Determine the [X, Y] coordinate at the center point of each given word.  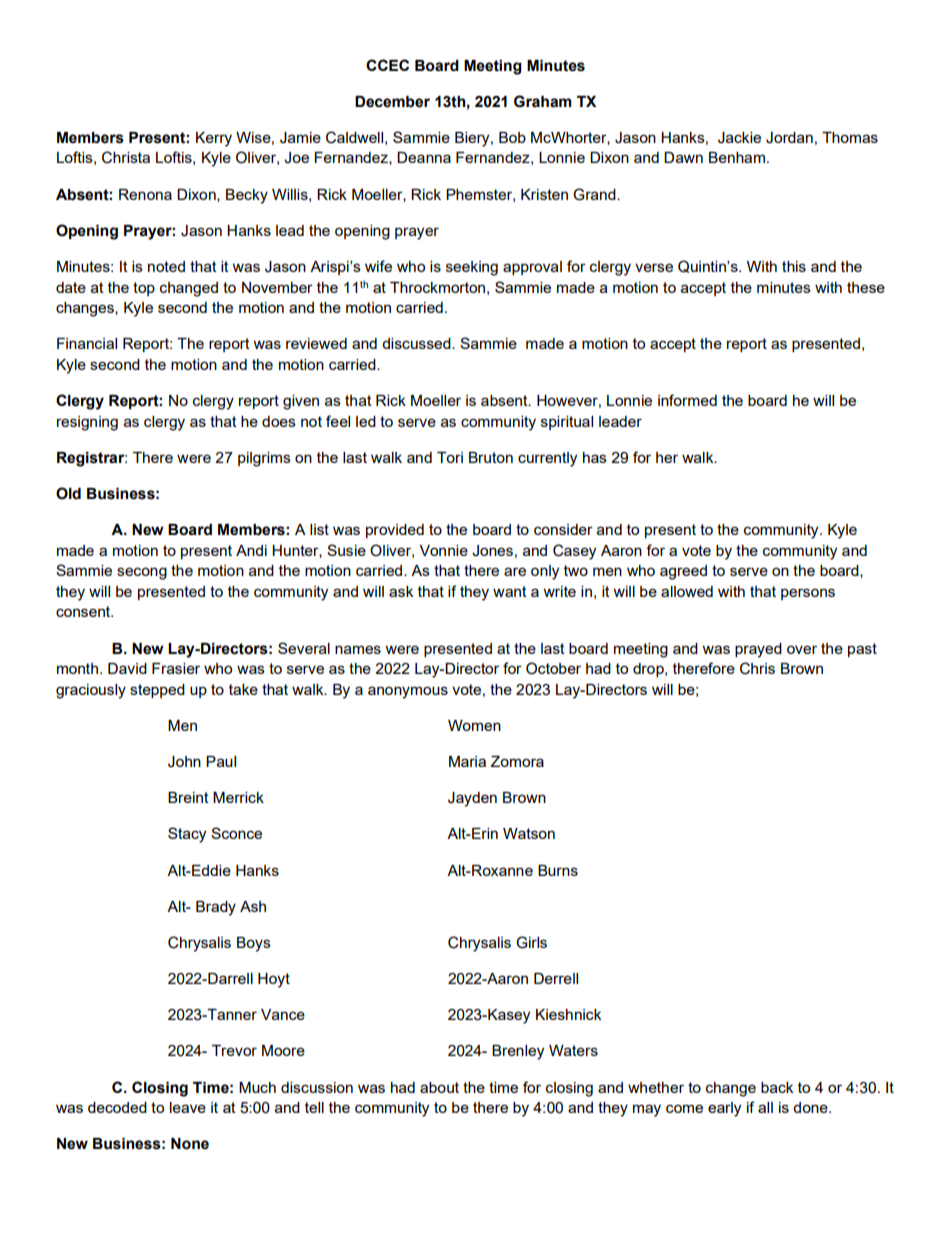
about [439, 1087]
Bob [512, 137]
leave [188, 1107]
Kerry [214, 139]
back [777, 1087]
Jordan [789, 138]
